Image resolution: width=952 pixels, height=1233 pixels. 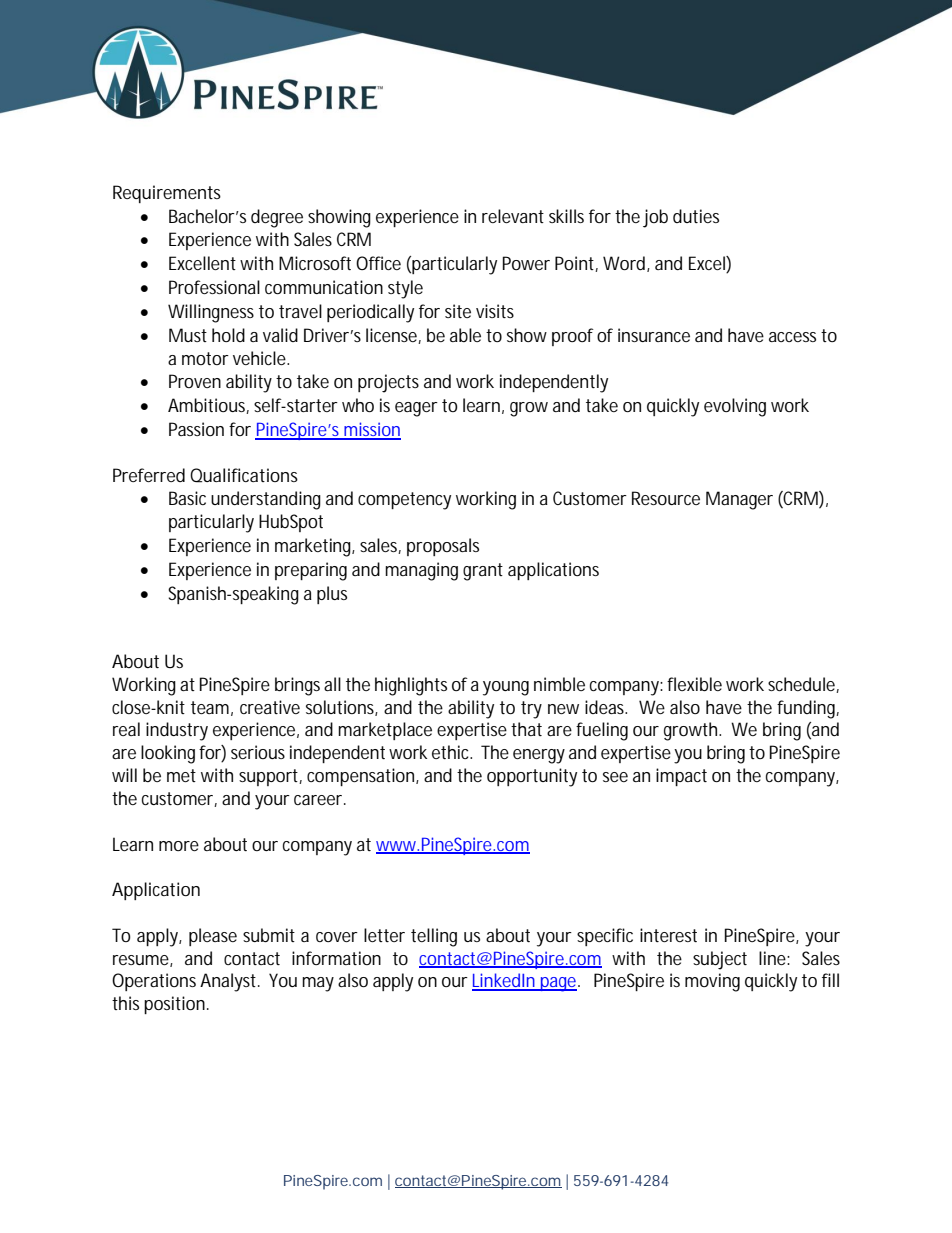 What do you see at coordinates (404, 501) in the page?
I see `competency` at bounding box center [404, 501].
